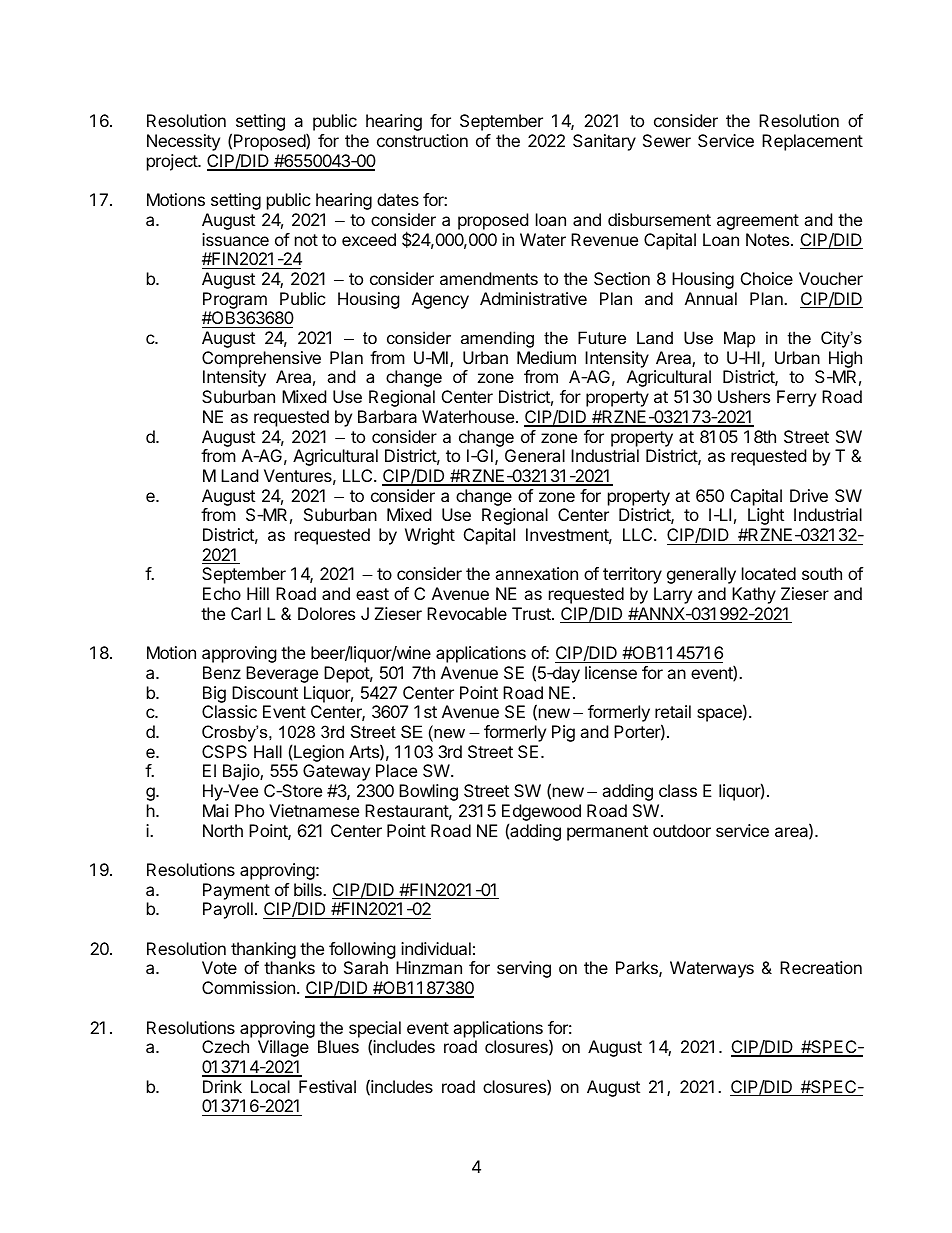  What do you see at coordinates (744, 396) in the screenshot?
I see `Ushers` at bounding box center [744, 396].
